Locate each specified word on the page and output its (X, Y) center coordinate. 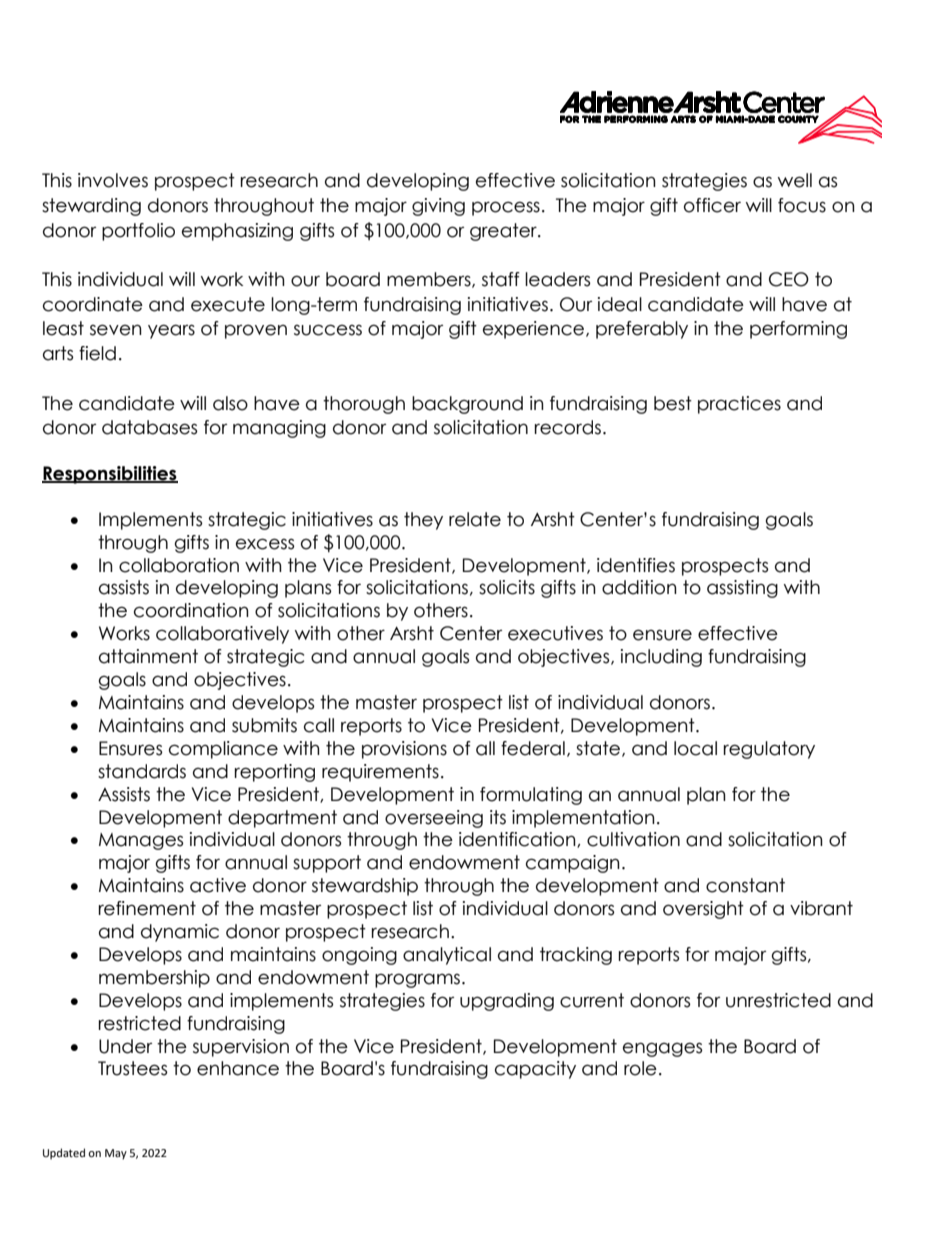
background (467, 405)
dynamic (180, 933)
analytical (447, 956)
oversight (703, 910)
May (116, 1154)
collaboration (179, 565)
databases (149, 427)
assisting (742, 589)
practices (739, 405)
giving (438, 207)
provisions (404, 750)
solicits (507, 587)
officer (712, 205)
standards (142, 771)
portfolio (138, 232)
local (695, 748)
